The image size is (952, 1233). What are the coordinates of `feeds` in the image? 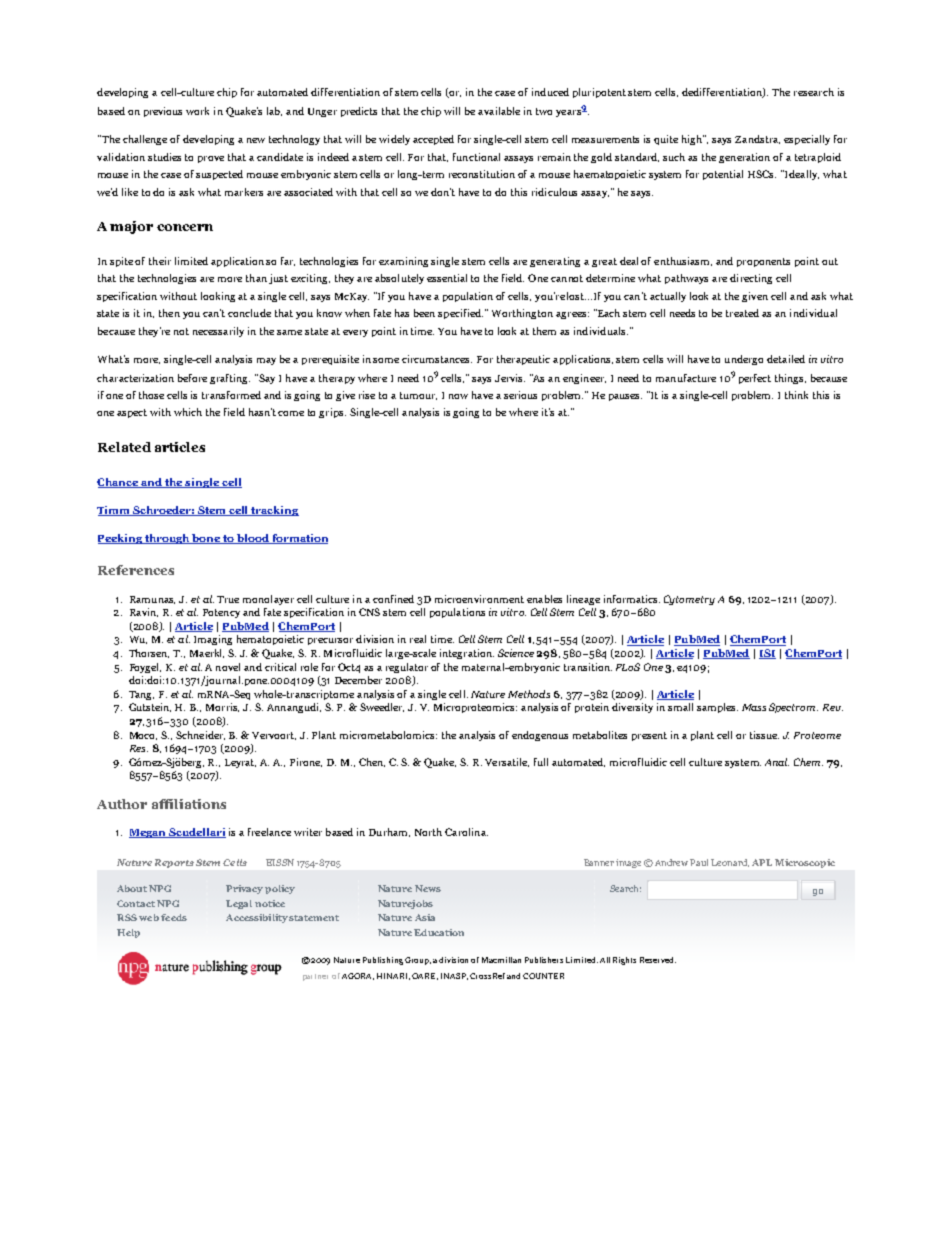 It's located at (174, 917).
